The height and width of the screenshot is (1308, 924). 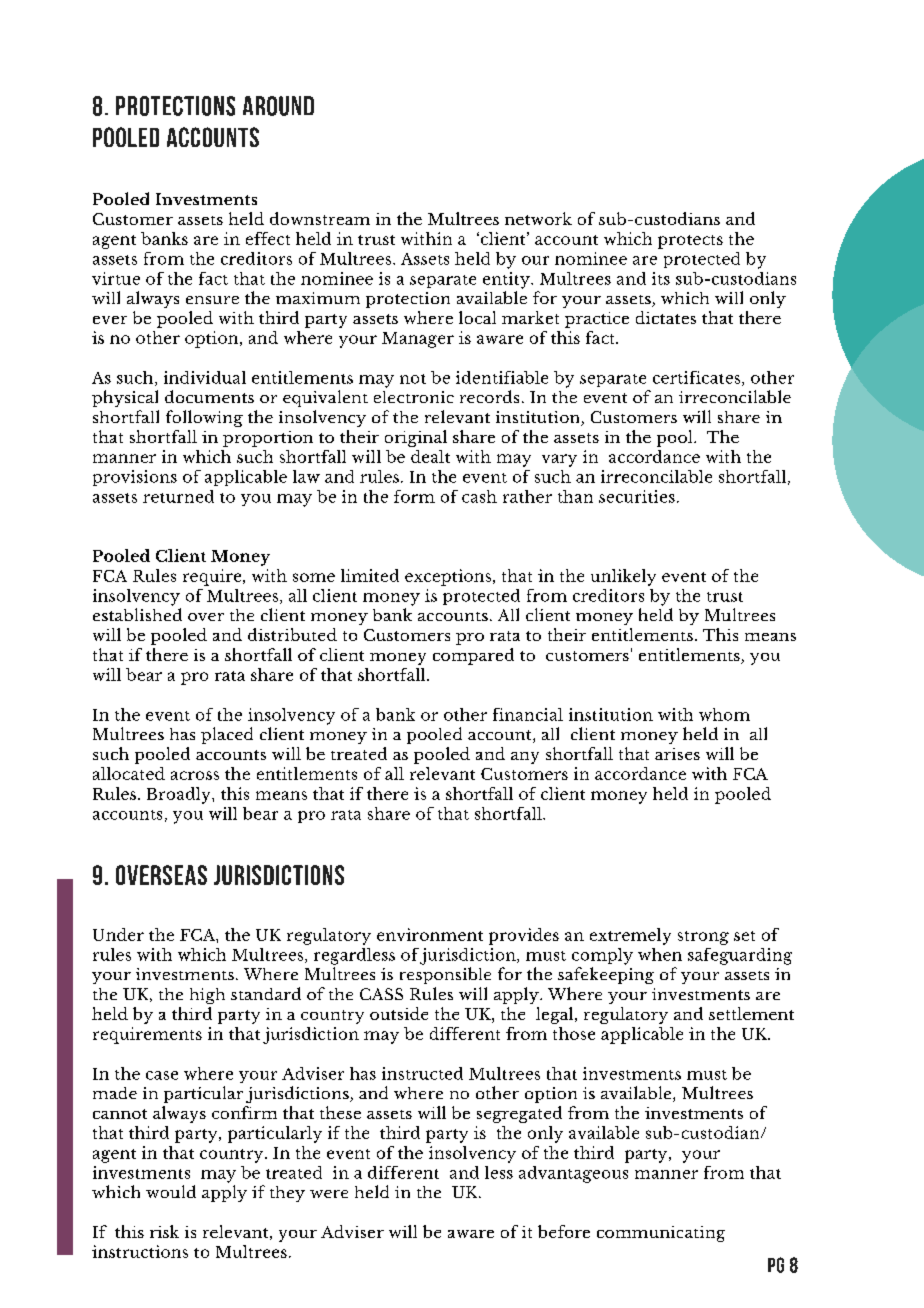 I want to click on whom, so click(x=724, y=714).
